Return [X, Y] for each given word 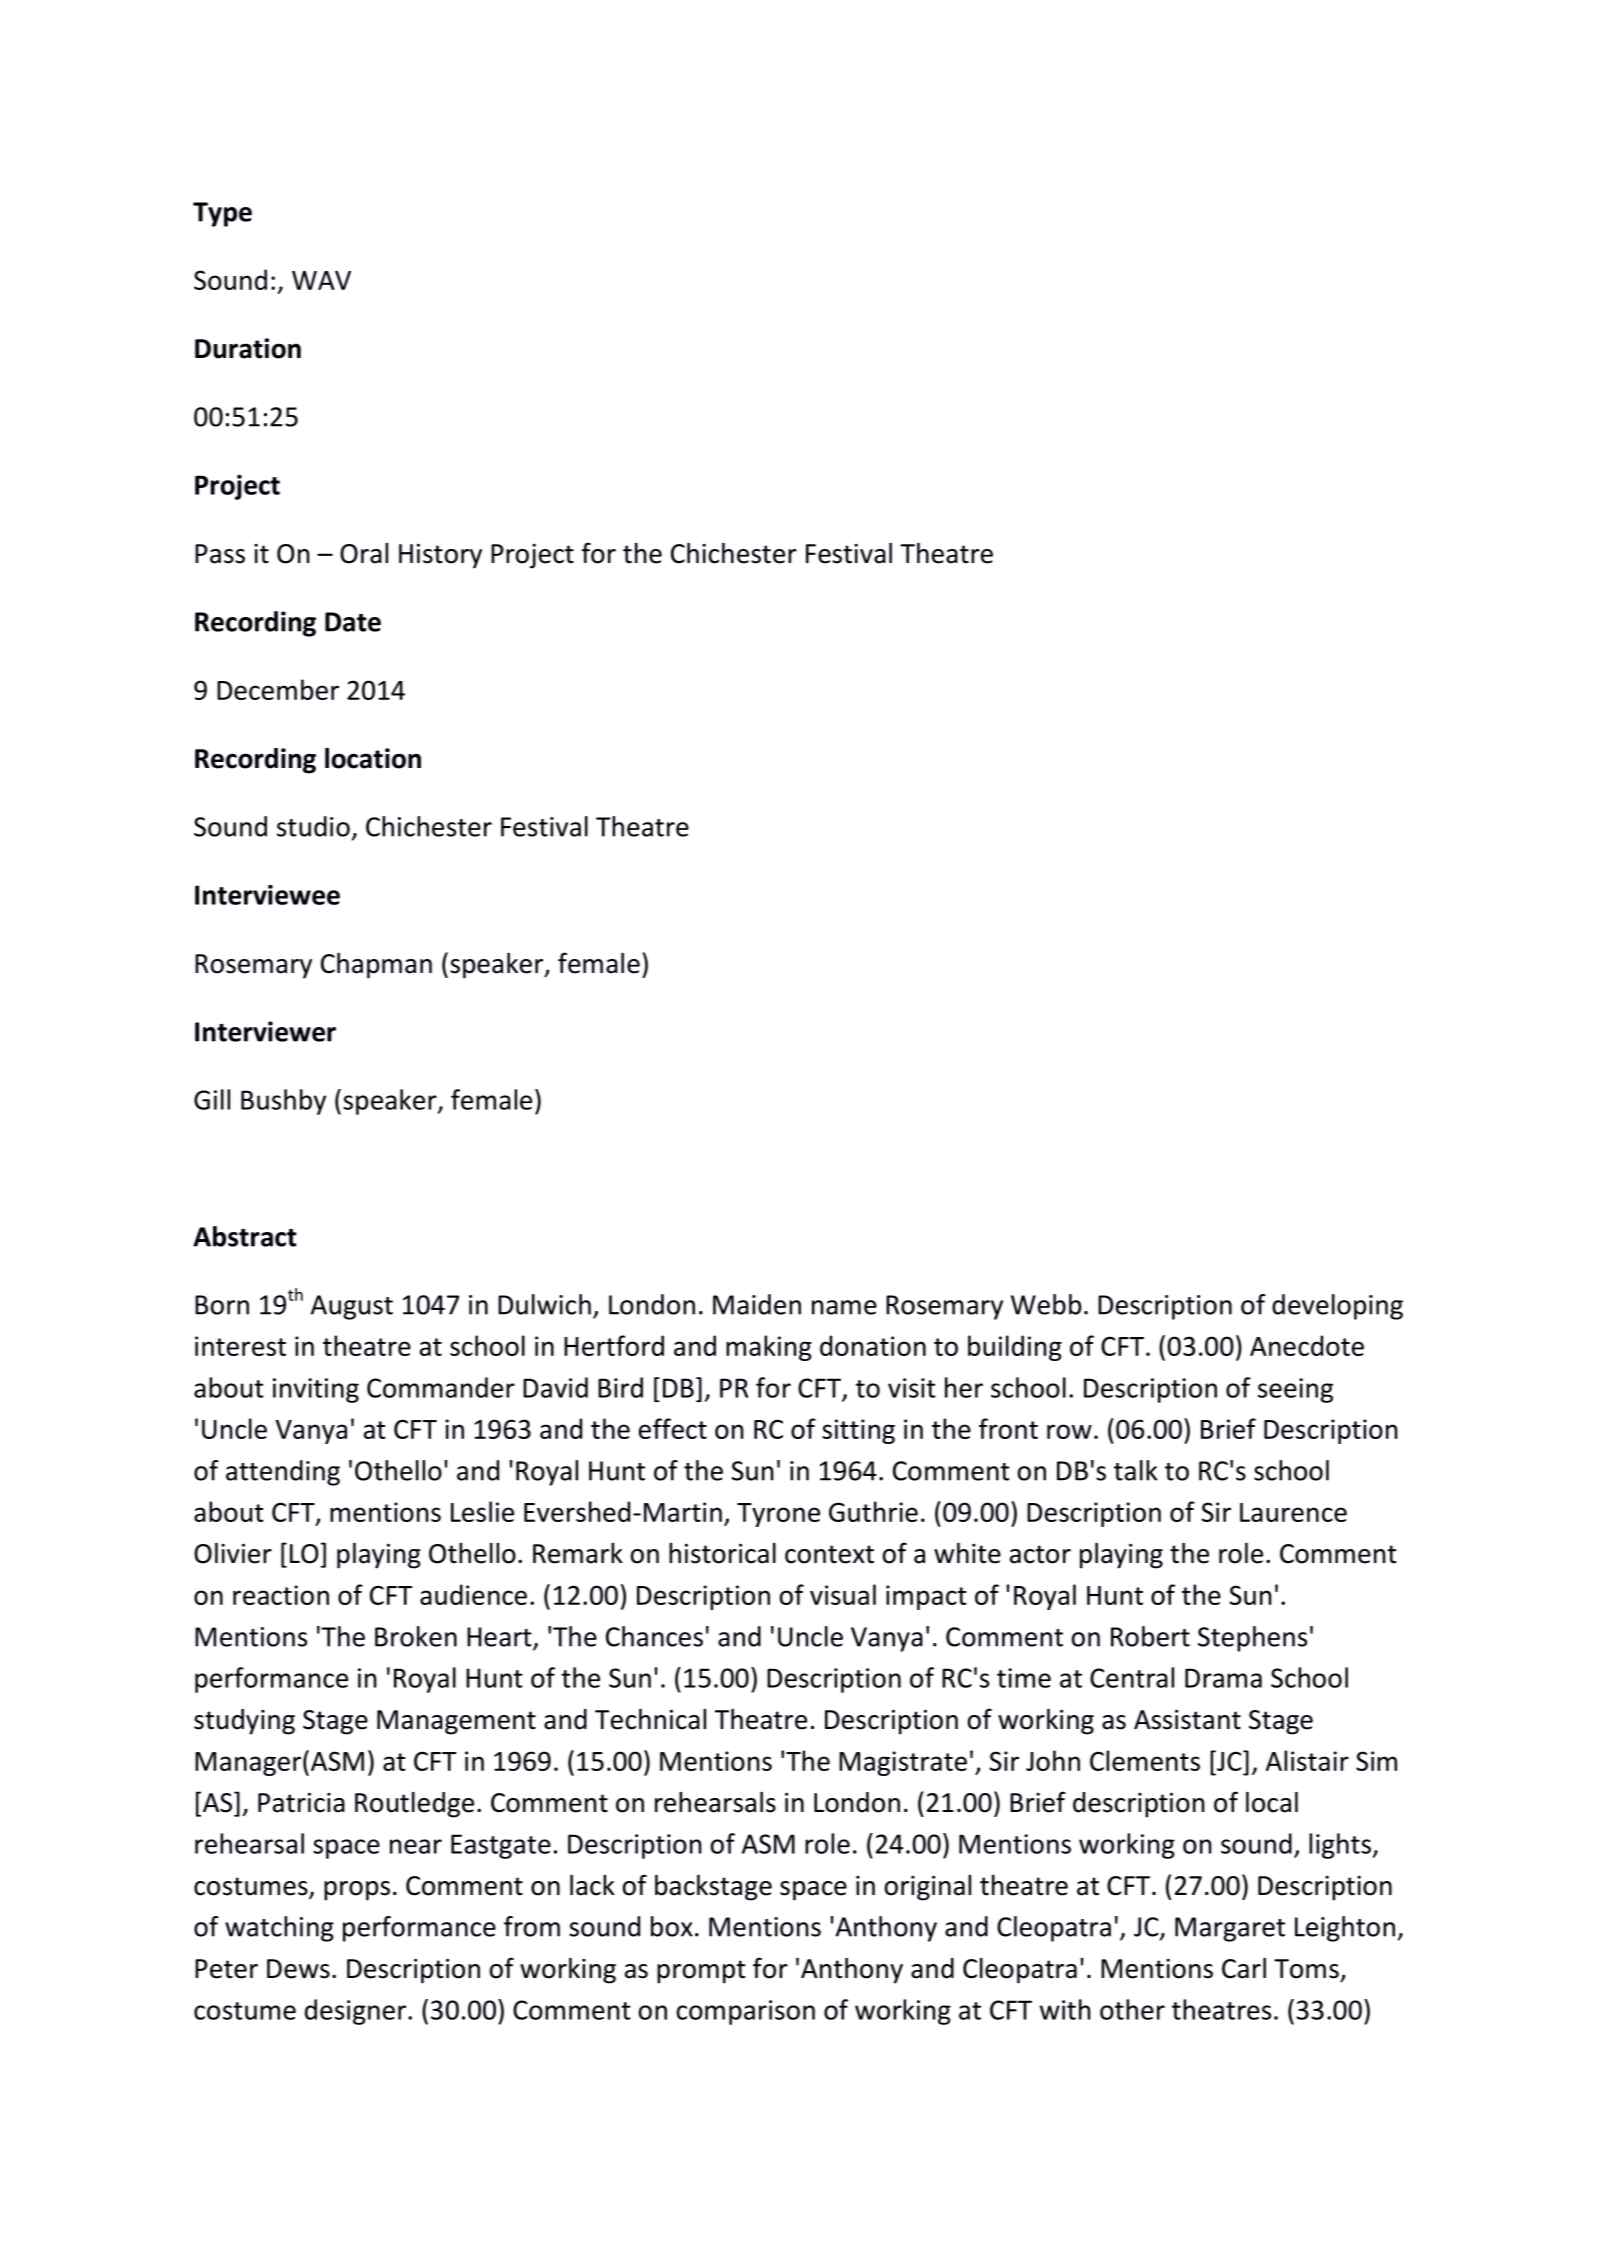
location [373, 758]
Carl [1244, 1968]
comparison [746, 2012]
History [440, 556]
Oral [364, 553]
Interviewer [265, 1031]
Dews [298, 1969]
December [278, 689]
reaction [281, 1595]
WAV [321, 280]
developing [1337, 1307]
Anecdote [1307, 1345]
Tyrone [778, 1515]
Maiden [757, 1304]
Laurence [1293, 1512]
